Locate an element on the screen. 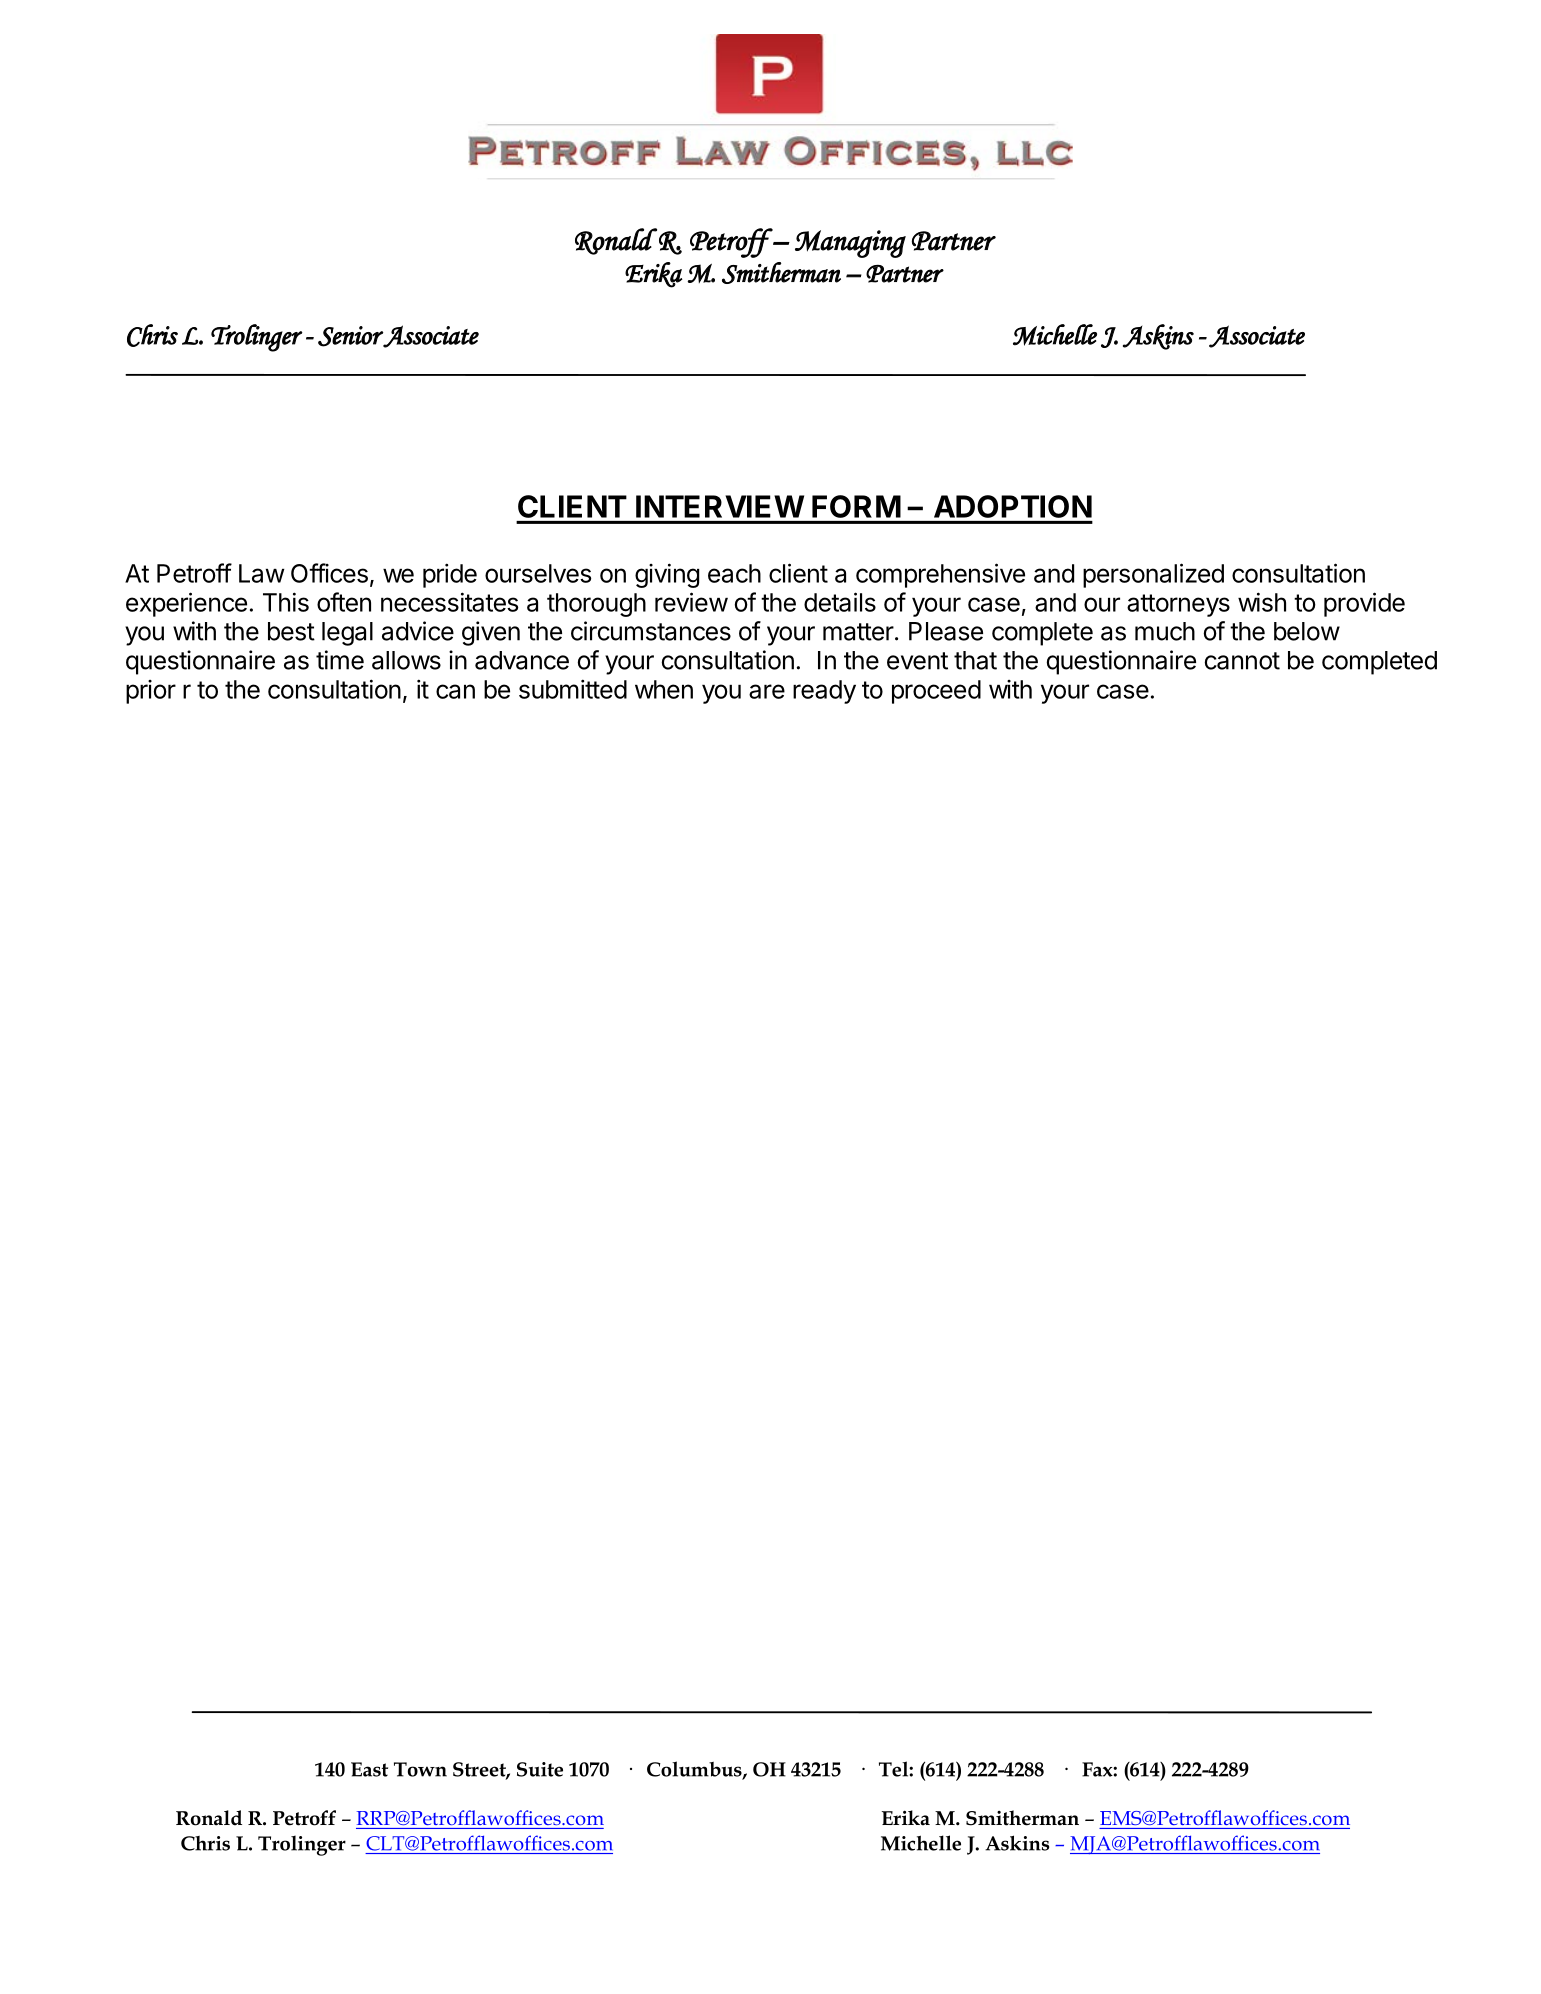  Suite is located at coordinates (540, 1769).
